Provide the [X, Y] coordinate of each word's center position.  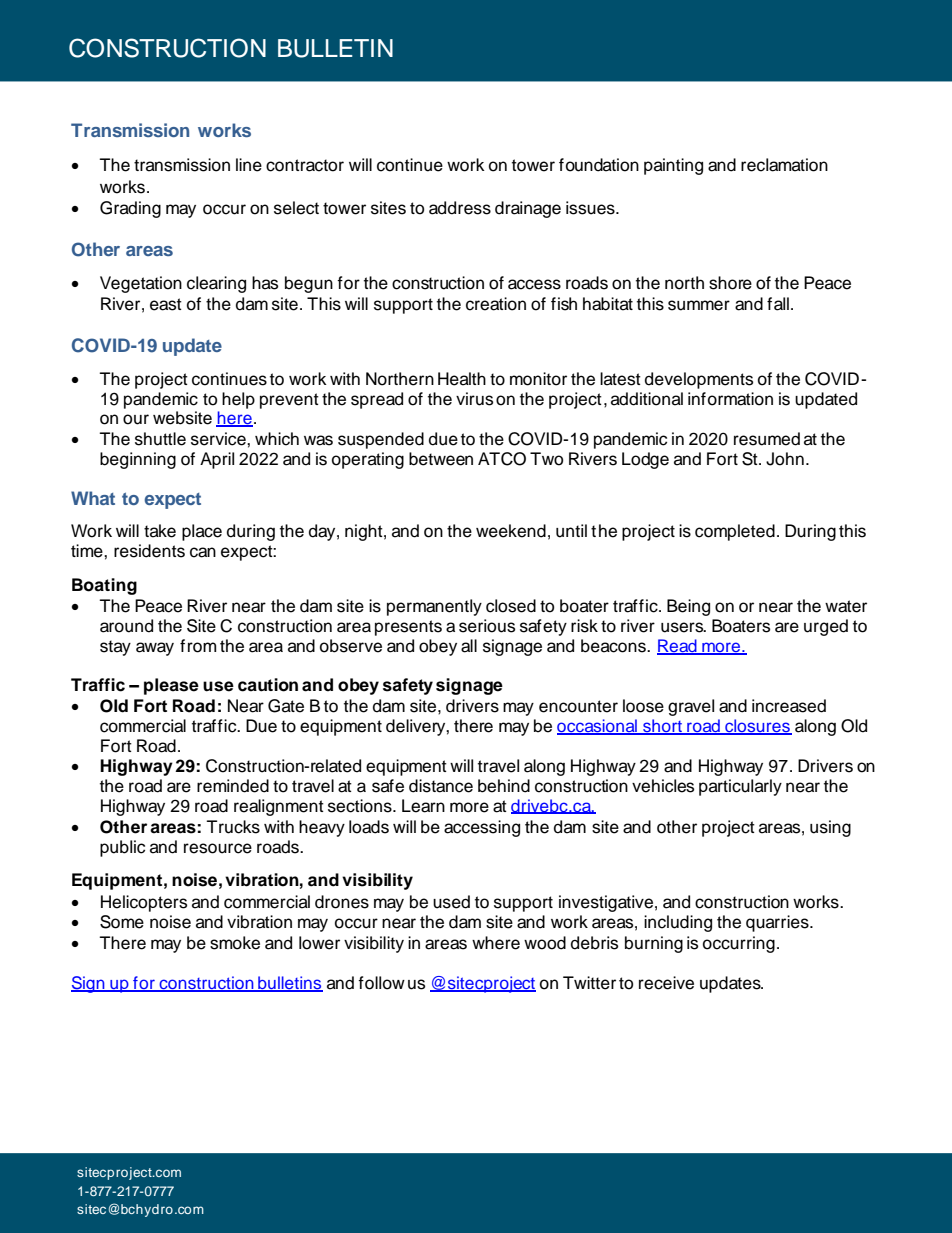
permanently [434, 607]
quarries [778, 923]
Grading [130, 209]
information [730, 399]
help [238, 400]
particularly [740, 787]
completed [735, 532]
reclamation [784, 165]
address [460, 208]
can [203, 552]
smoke [235, 943]
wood [545, 943]
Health [462, 379]
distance [441, 786]
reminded [233, 786]
